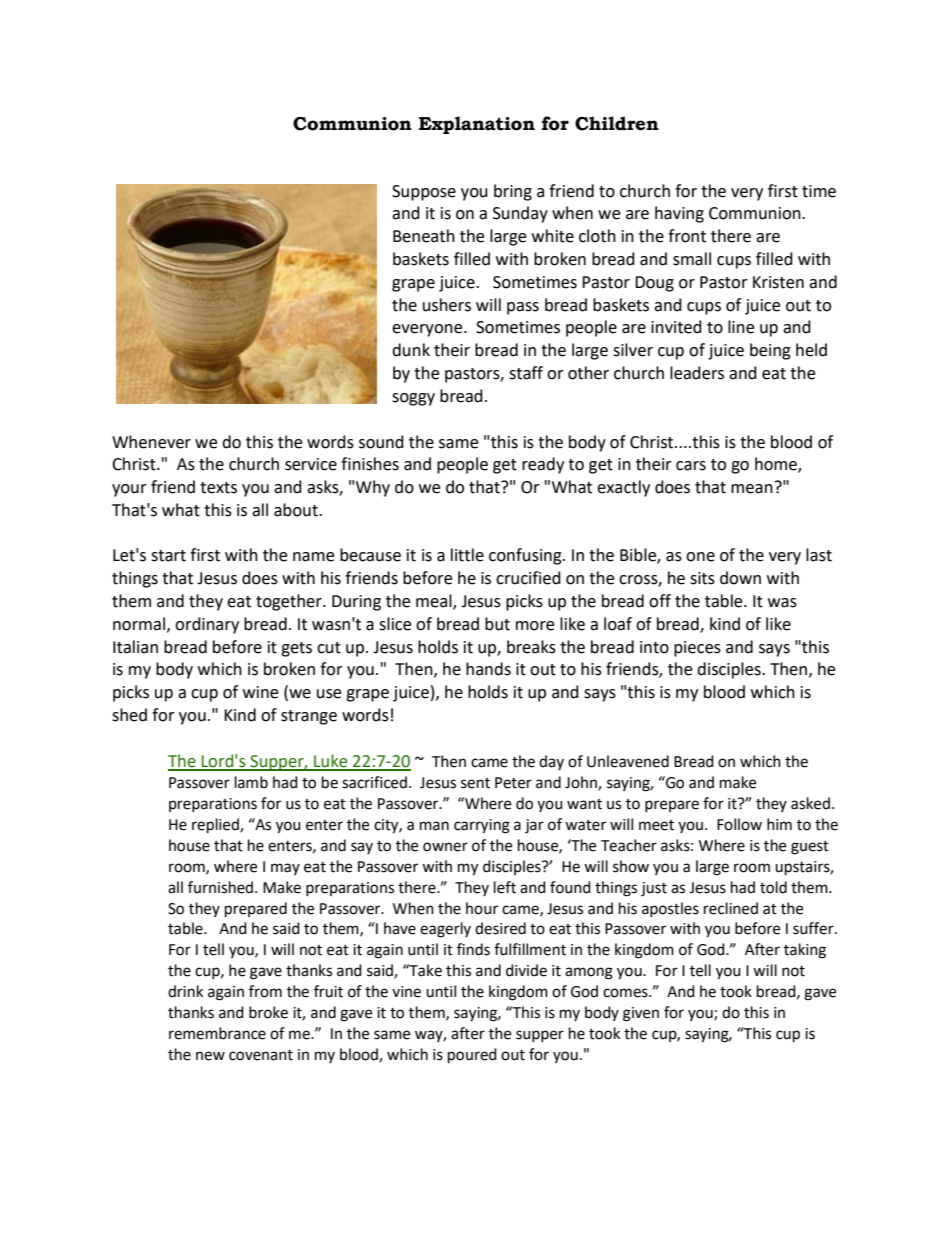 This screenshot has width=952, height=1233. What do you see at coordinates (740, 578) in the screenshot?
I see `down` at bounding box center [740, 578].
